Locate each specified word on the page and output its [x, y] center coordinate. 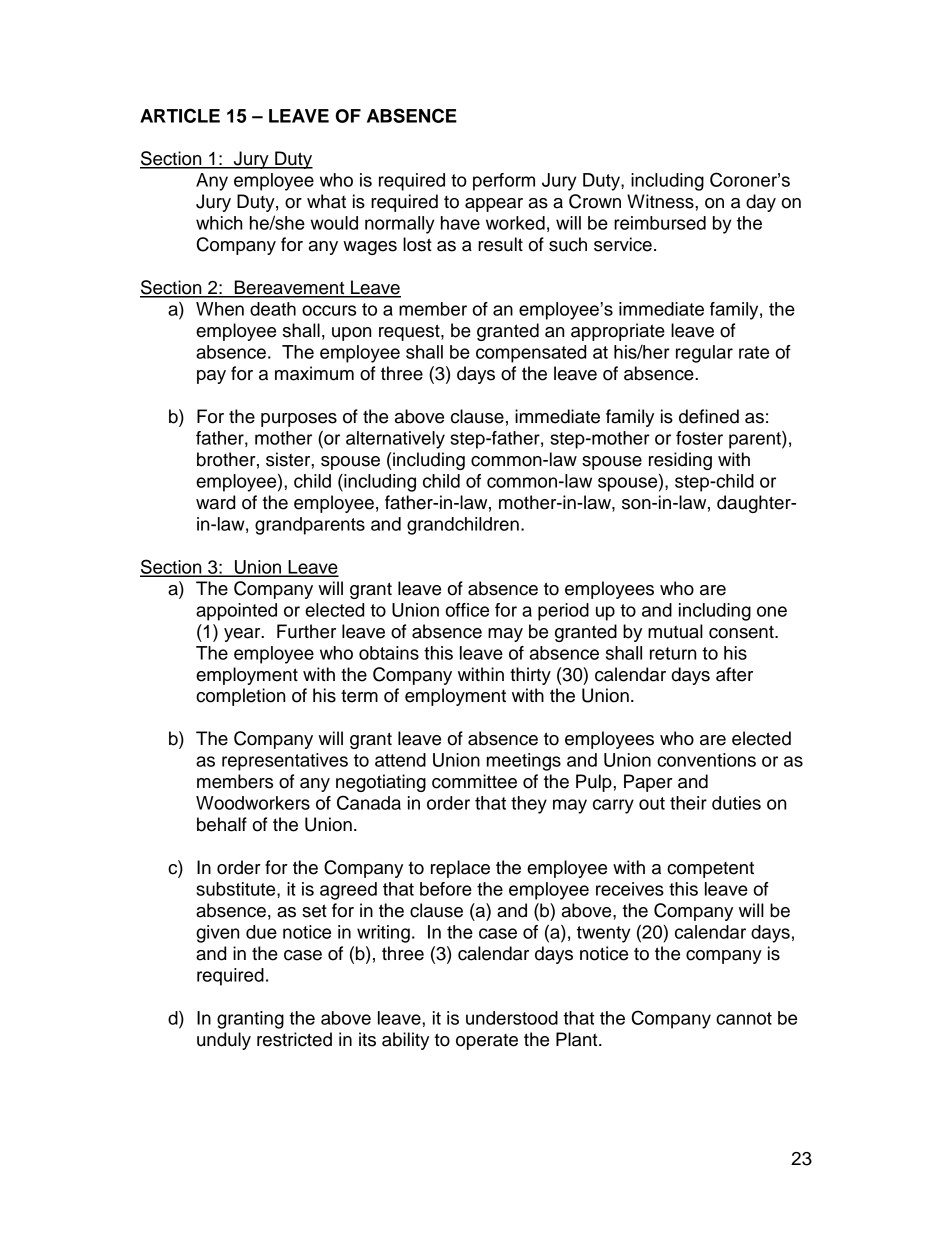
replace [460, 869]
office [467, 610]
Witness [661, 201]
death [273, 309]
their [688, 803]
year [243, 635]
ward [215, 502]
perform [504, 182]
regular [704, 354]
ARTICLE [180, 115]
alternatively [395, 440]
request [410, 332]
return [673, 653]
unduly [224, 1041]
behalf [222, 824]
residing [680, 461]
